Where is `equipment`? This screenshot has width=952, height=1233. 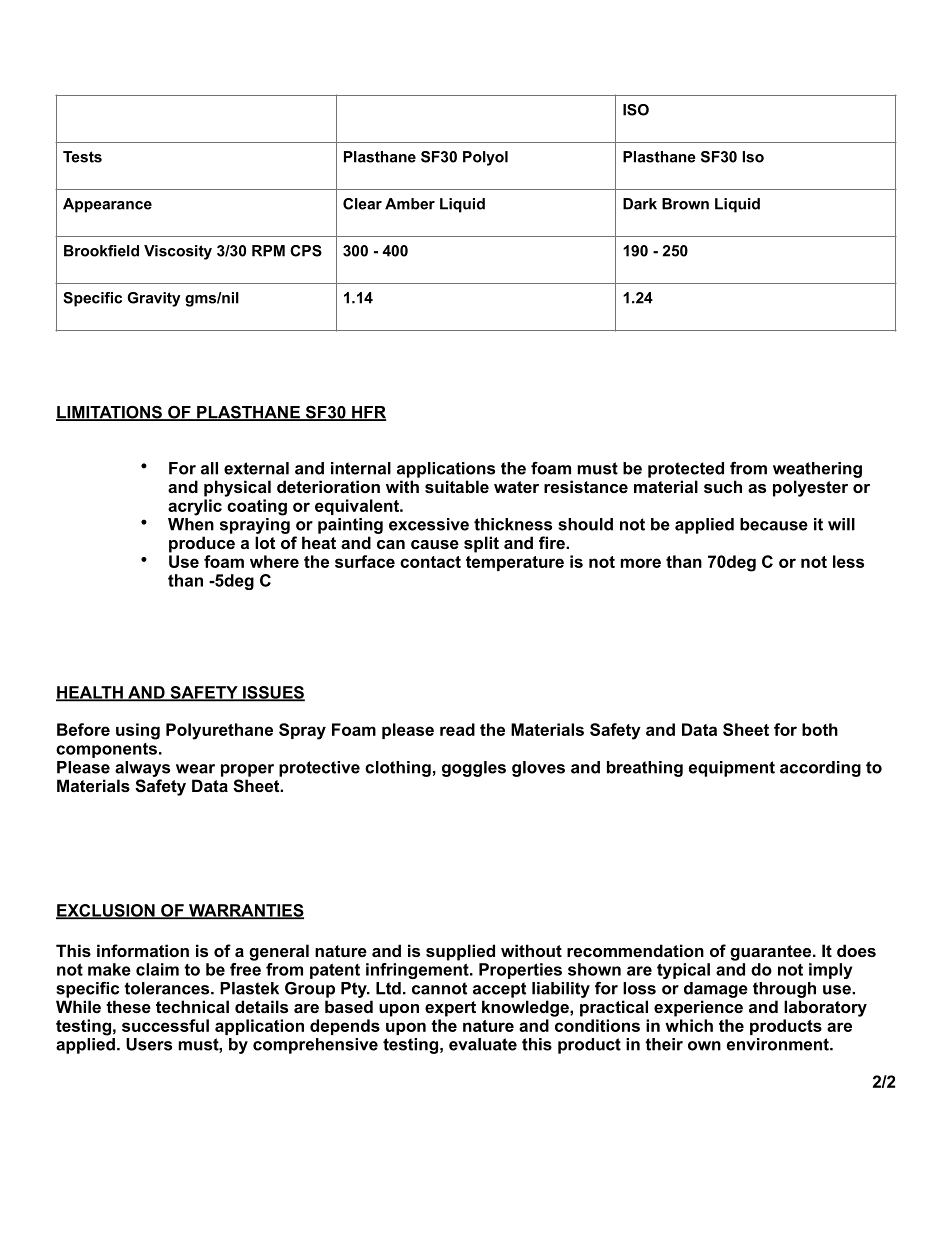 equipment is located at coordinates (732, 769).
